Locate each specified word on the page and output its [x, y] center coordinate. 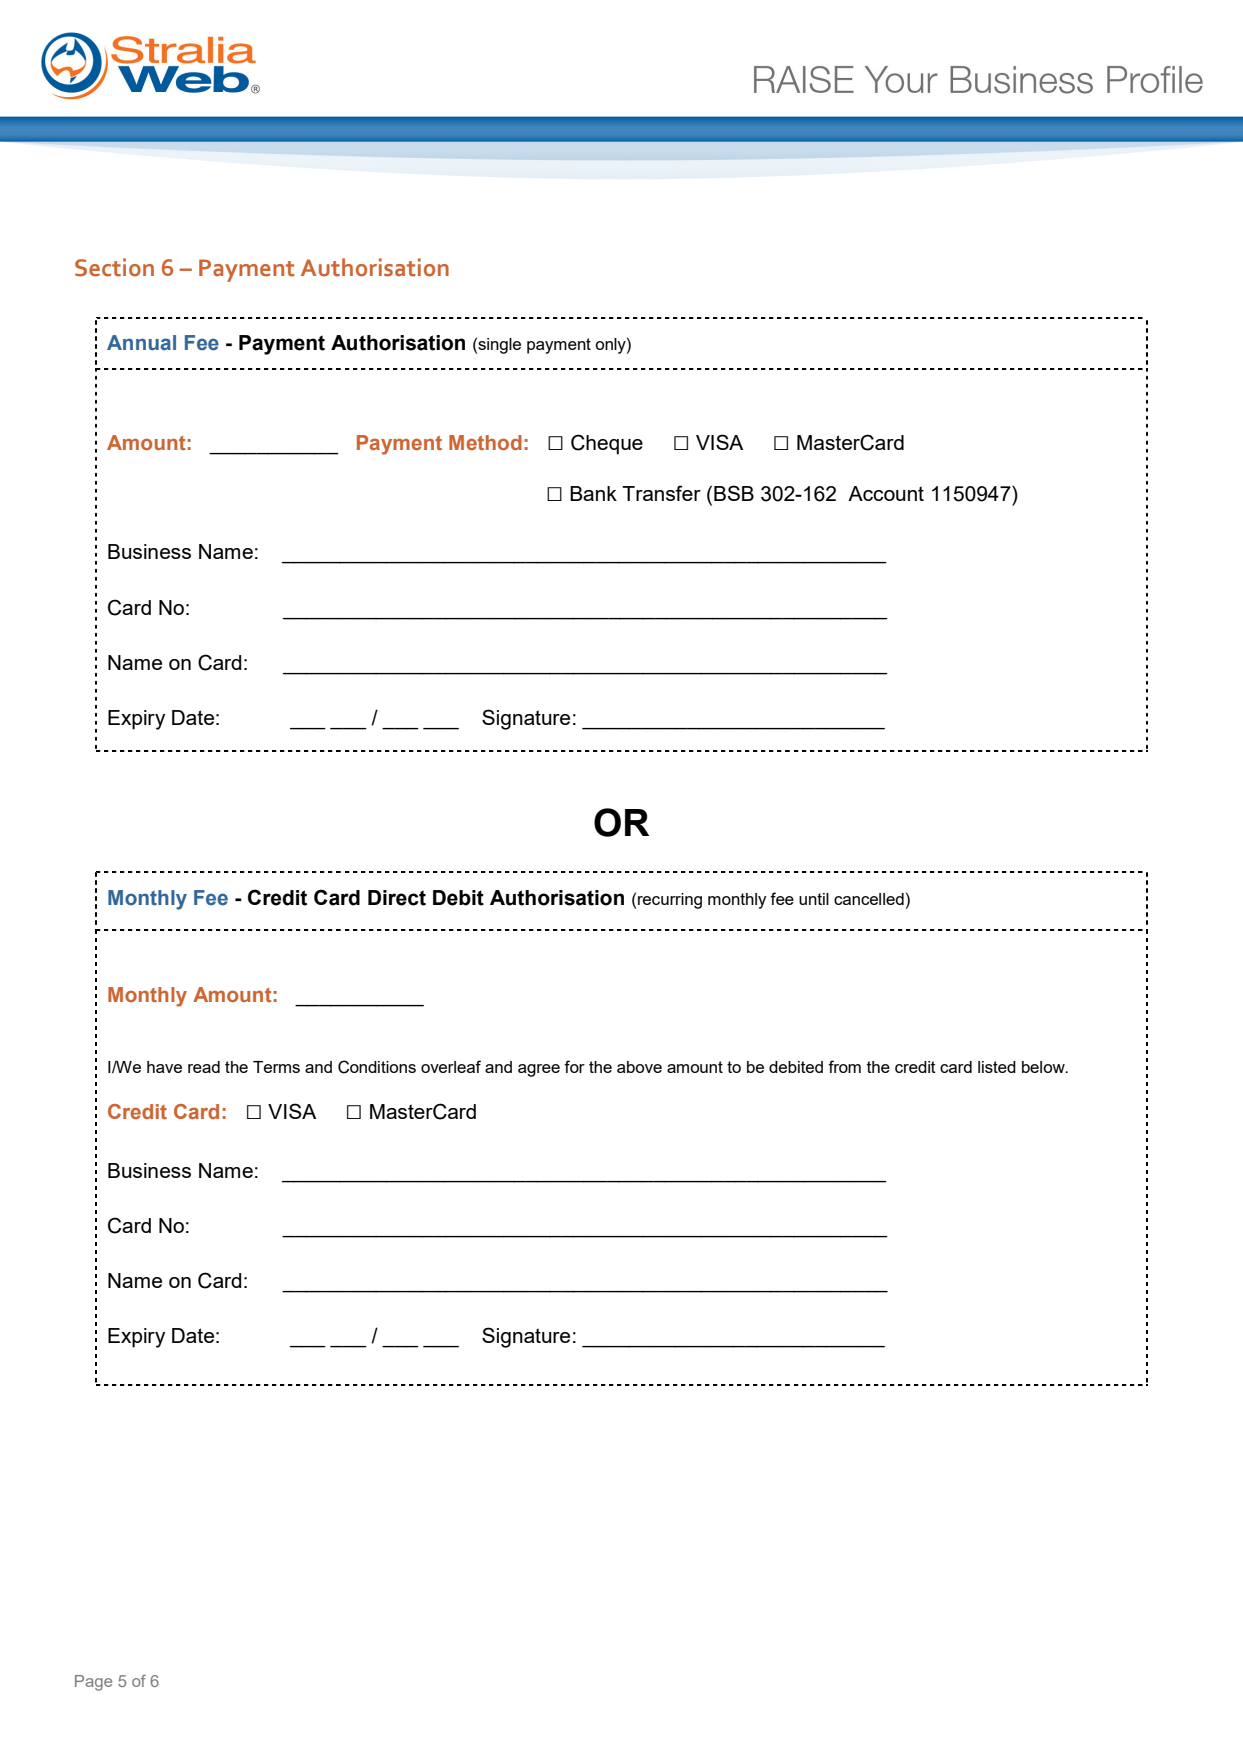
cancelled [869, 899]
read [204, 1067]
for [574, 1066]
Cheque [607, 444]
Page [93, 1683]
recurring [670, 901]
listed [997, 1067]
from [844, 1066]
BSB [734, 493]
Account [886, 493]
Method [485, 442]
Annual [141, 343]
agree [539, 1070]
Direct [397, 898]
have [164, 1067]
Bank [593, 493]
